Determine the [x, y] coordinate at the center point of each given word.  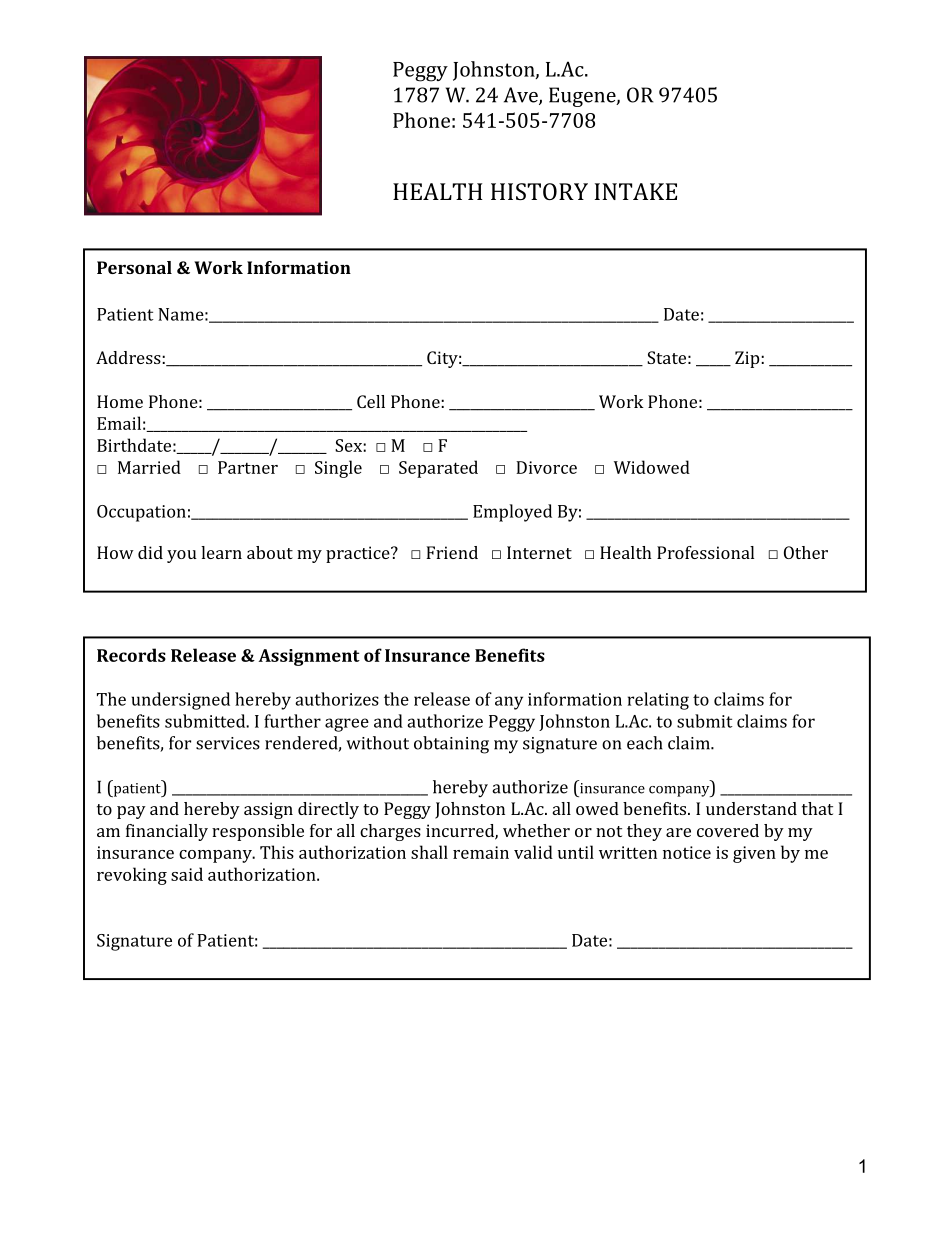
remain [481, 852]
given [754, 854]
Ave [522, 96]
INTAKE [636, 191]
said [187, 874]
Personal [134, 267]
